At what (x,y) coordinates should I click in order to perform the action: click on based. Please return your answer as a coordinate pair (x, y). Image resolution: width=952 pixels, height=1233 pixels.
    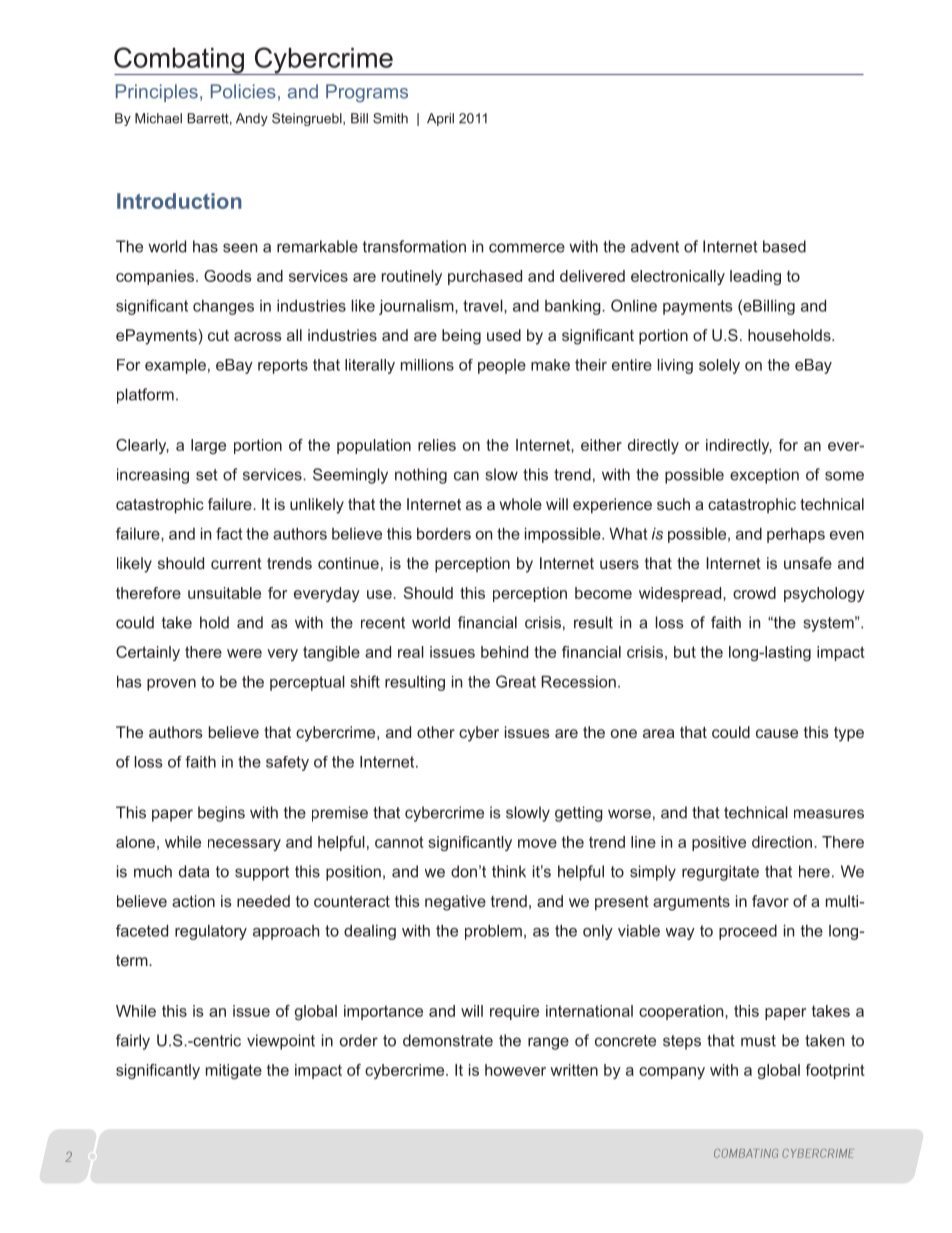
    Looking at the image, I should click on (784, 246).
